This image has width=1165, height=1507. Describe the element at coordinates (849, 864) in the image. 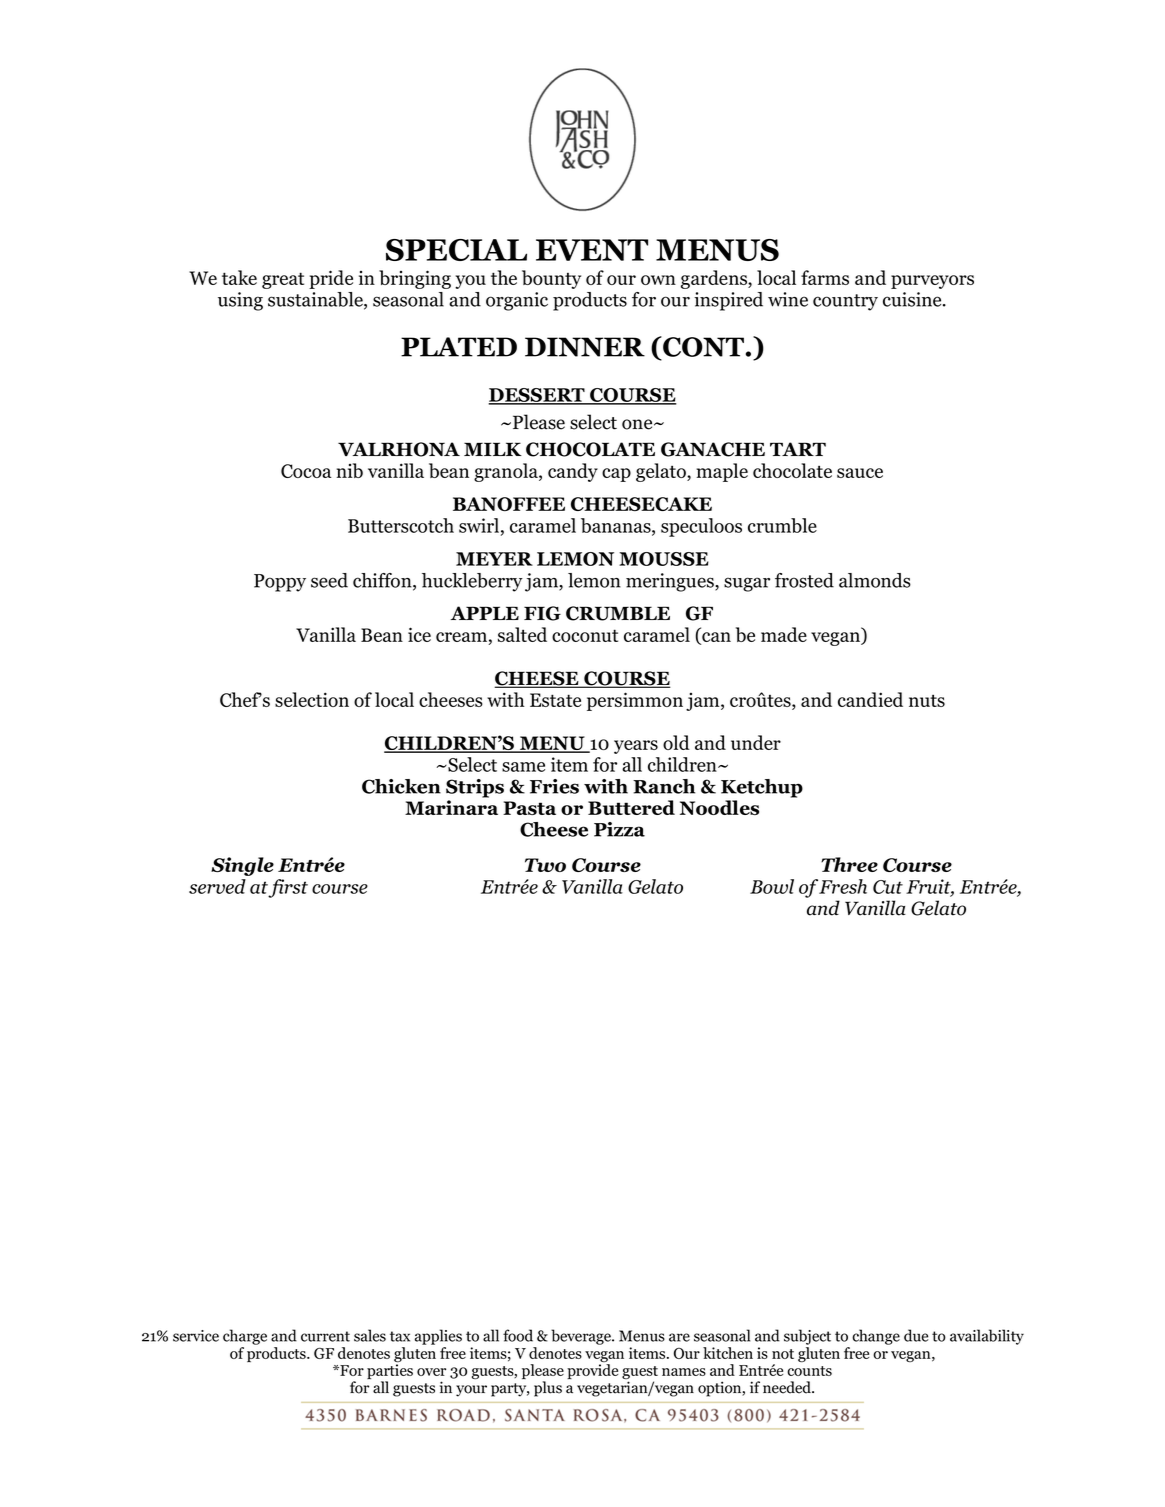

I see `Three` at that location.
